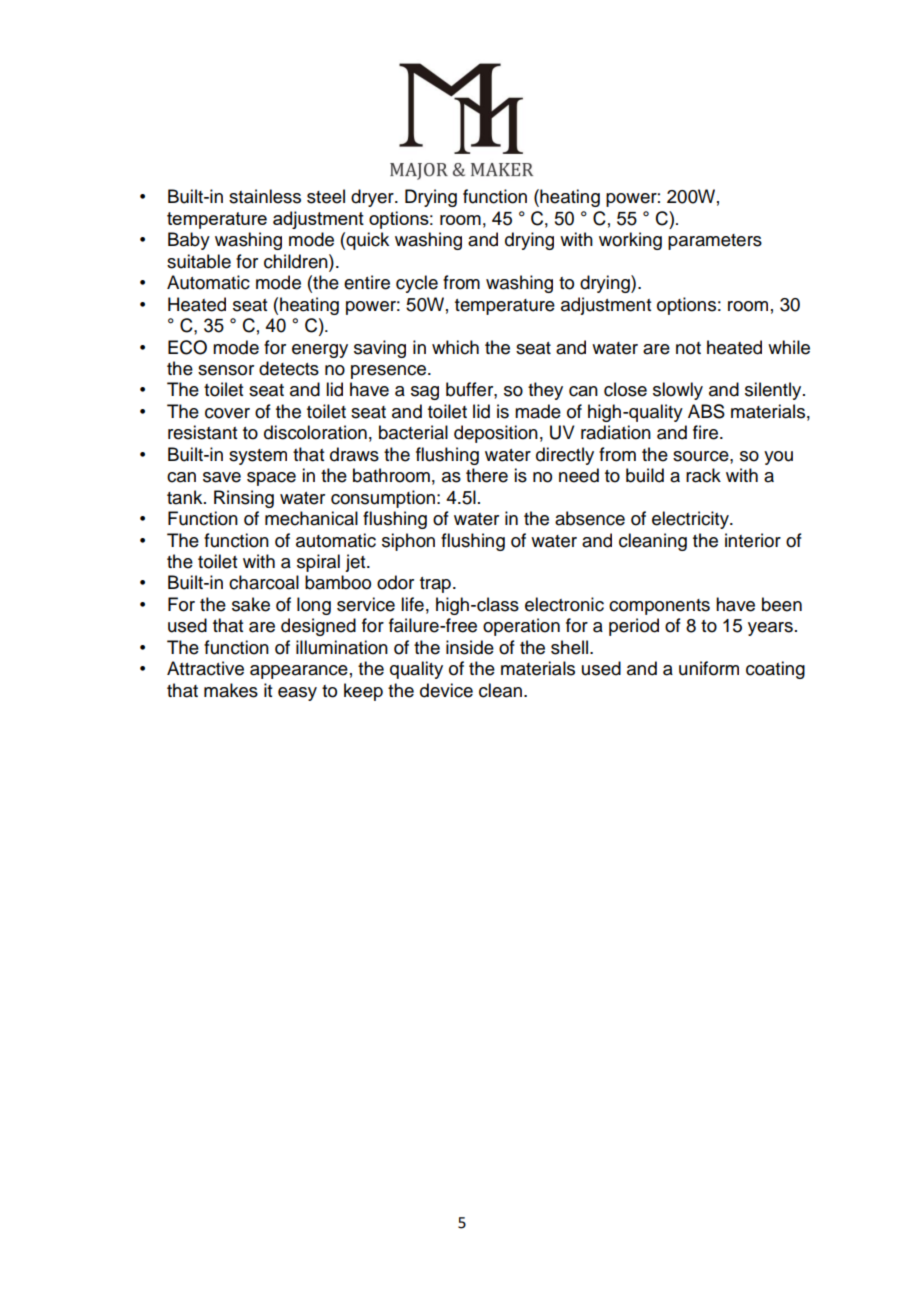 The height and width of the page is (1308, 924). I want to click on dryer, so click(373, 198).
